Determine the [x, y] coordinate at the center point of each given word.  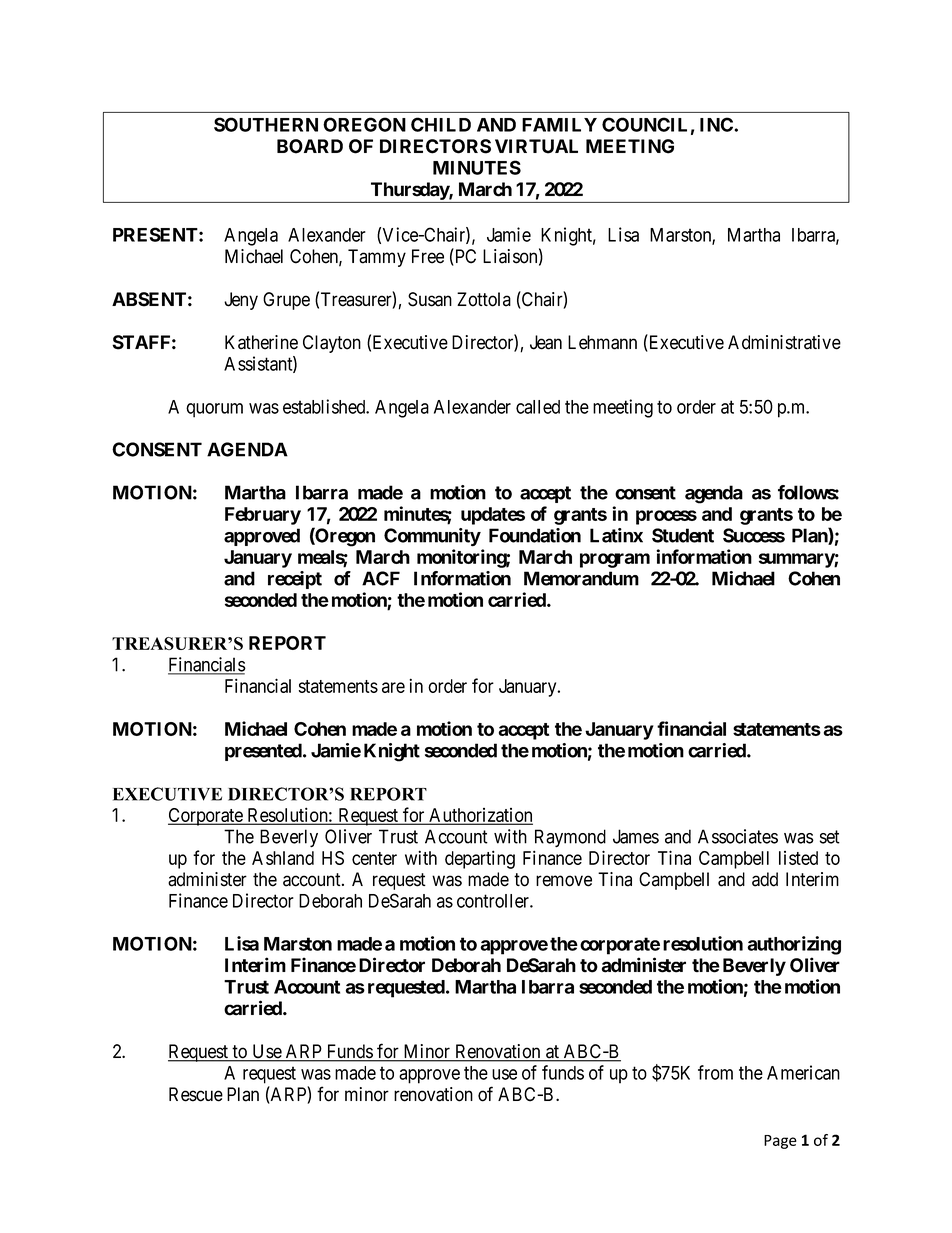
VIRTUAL [536, 146]
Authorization [480, 816]
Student [683, 535]
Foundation [535, 535]
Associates [738, 836]
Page [780, 1142]
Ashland [283, 858]
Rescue [196, 1094]
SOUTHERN [266, 124]
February [263, 516]
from [715, 1072]
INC [717, 124]
